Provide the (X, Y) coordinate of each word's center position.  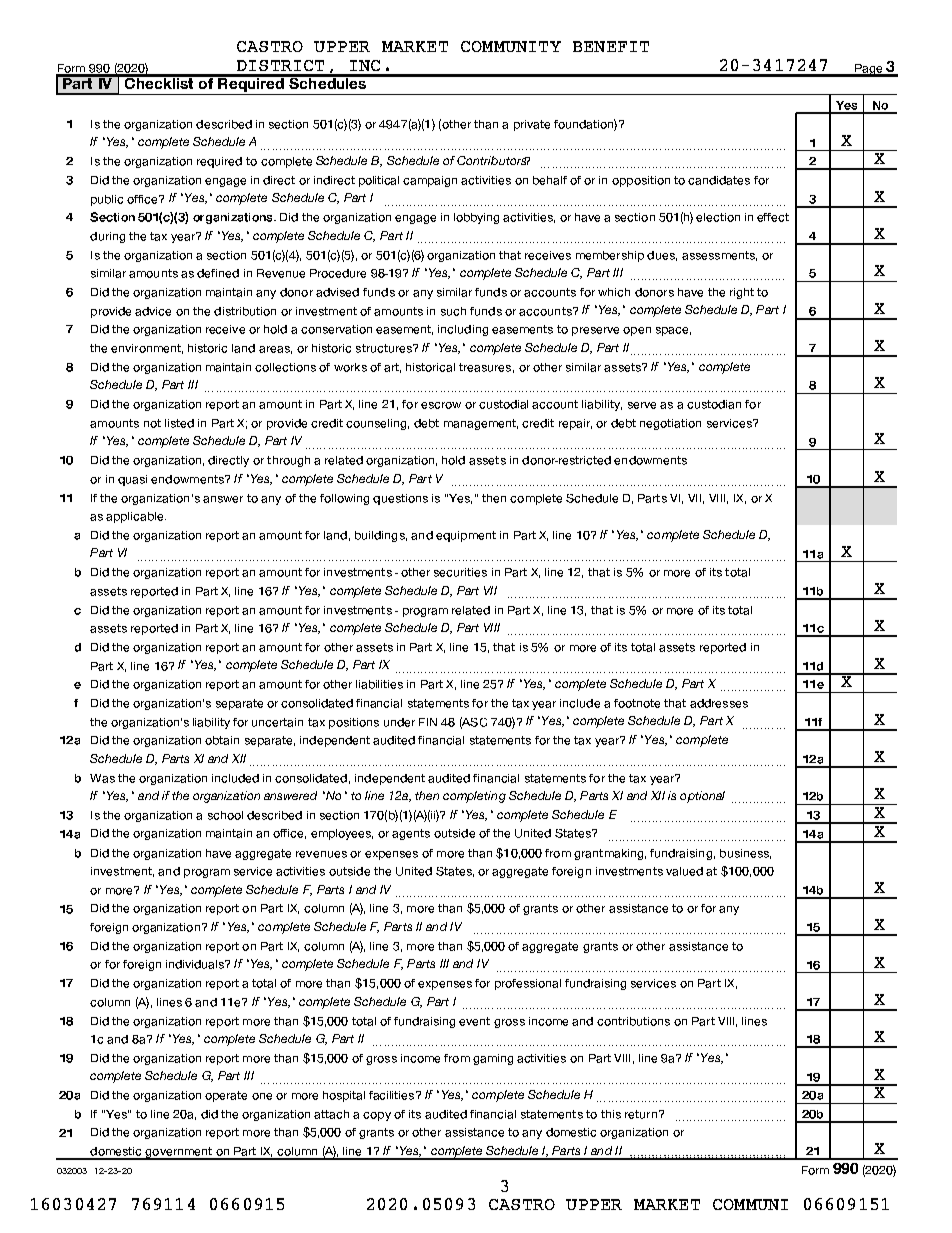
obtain (222, 740)
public (107, 200)
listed (179, 423)
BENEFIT (611, 46)
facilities (393, 1095)
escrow (441, 405)
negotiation (670, 424)
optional (702, 797)
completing (474, 797)
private (532, 125)
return (641, 1114)
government (178, 1153)
